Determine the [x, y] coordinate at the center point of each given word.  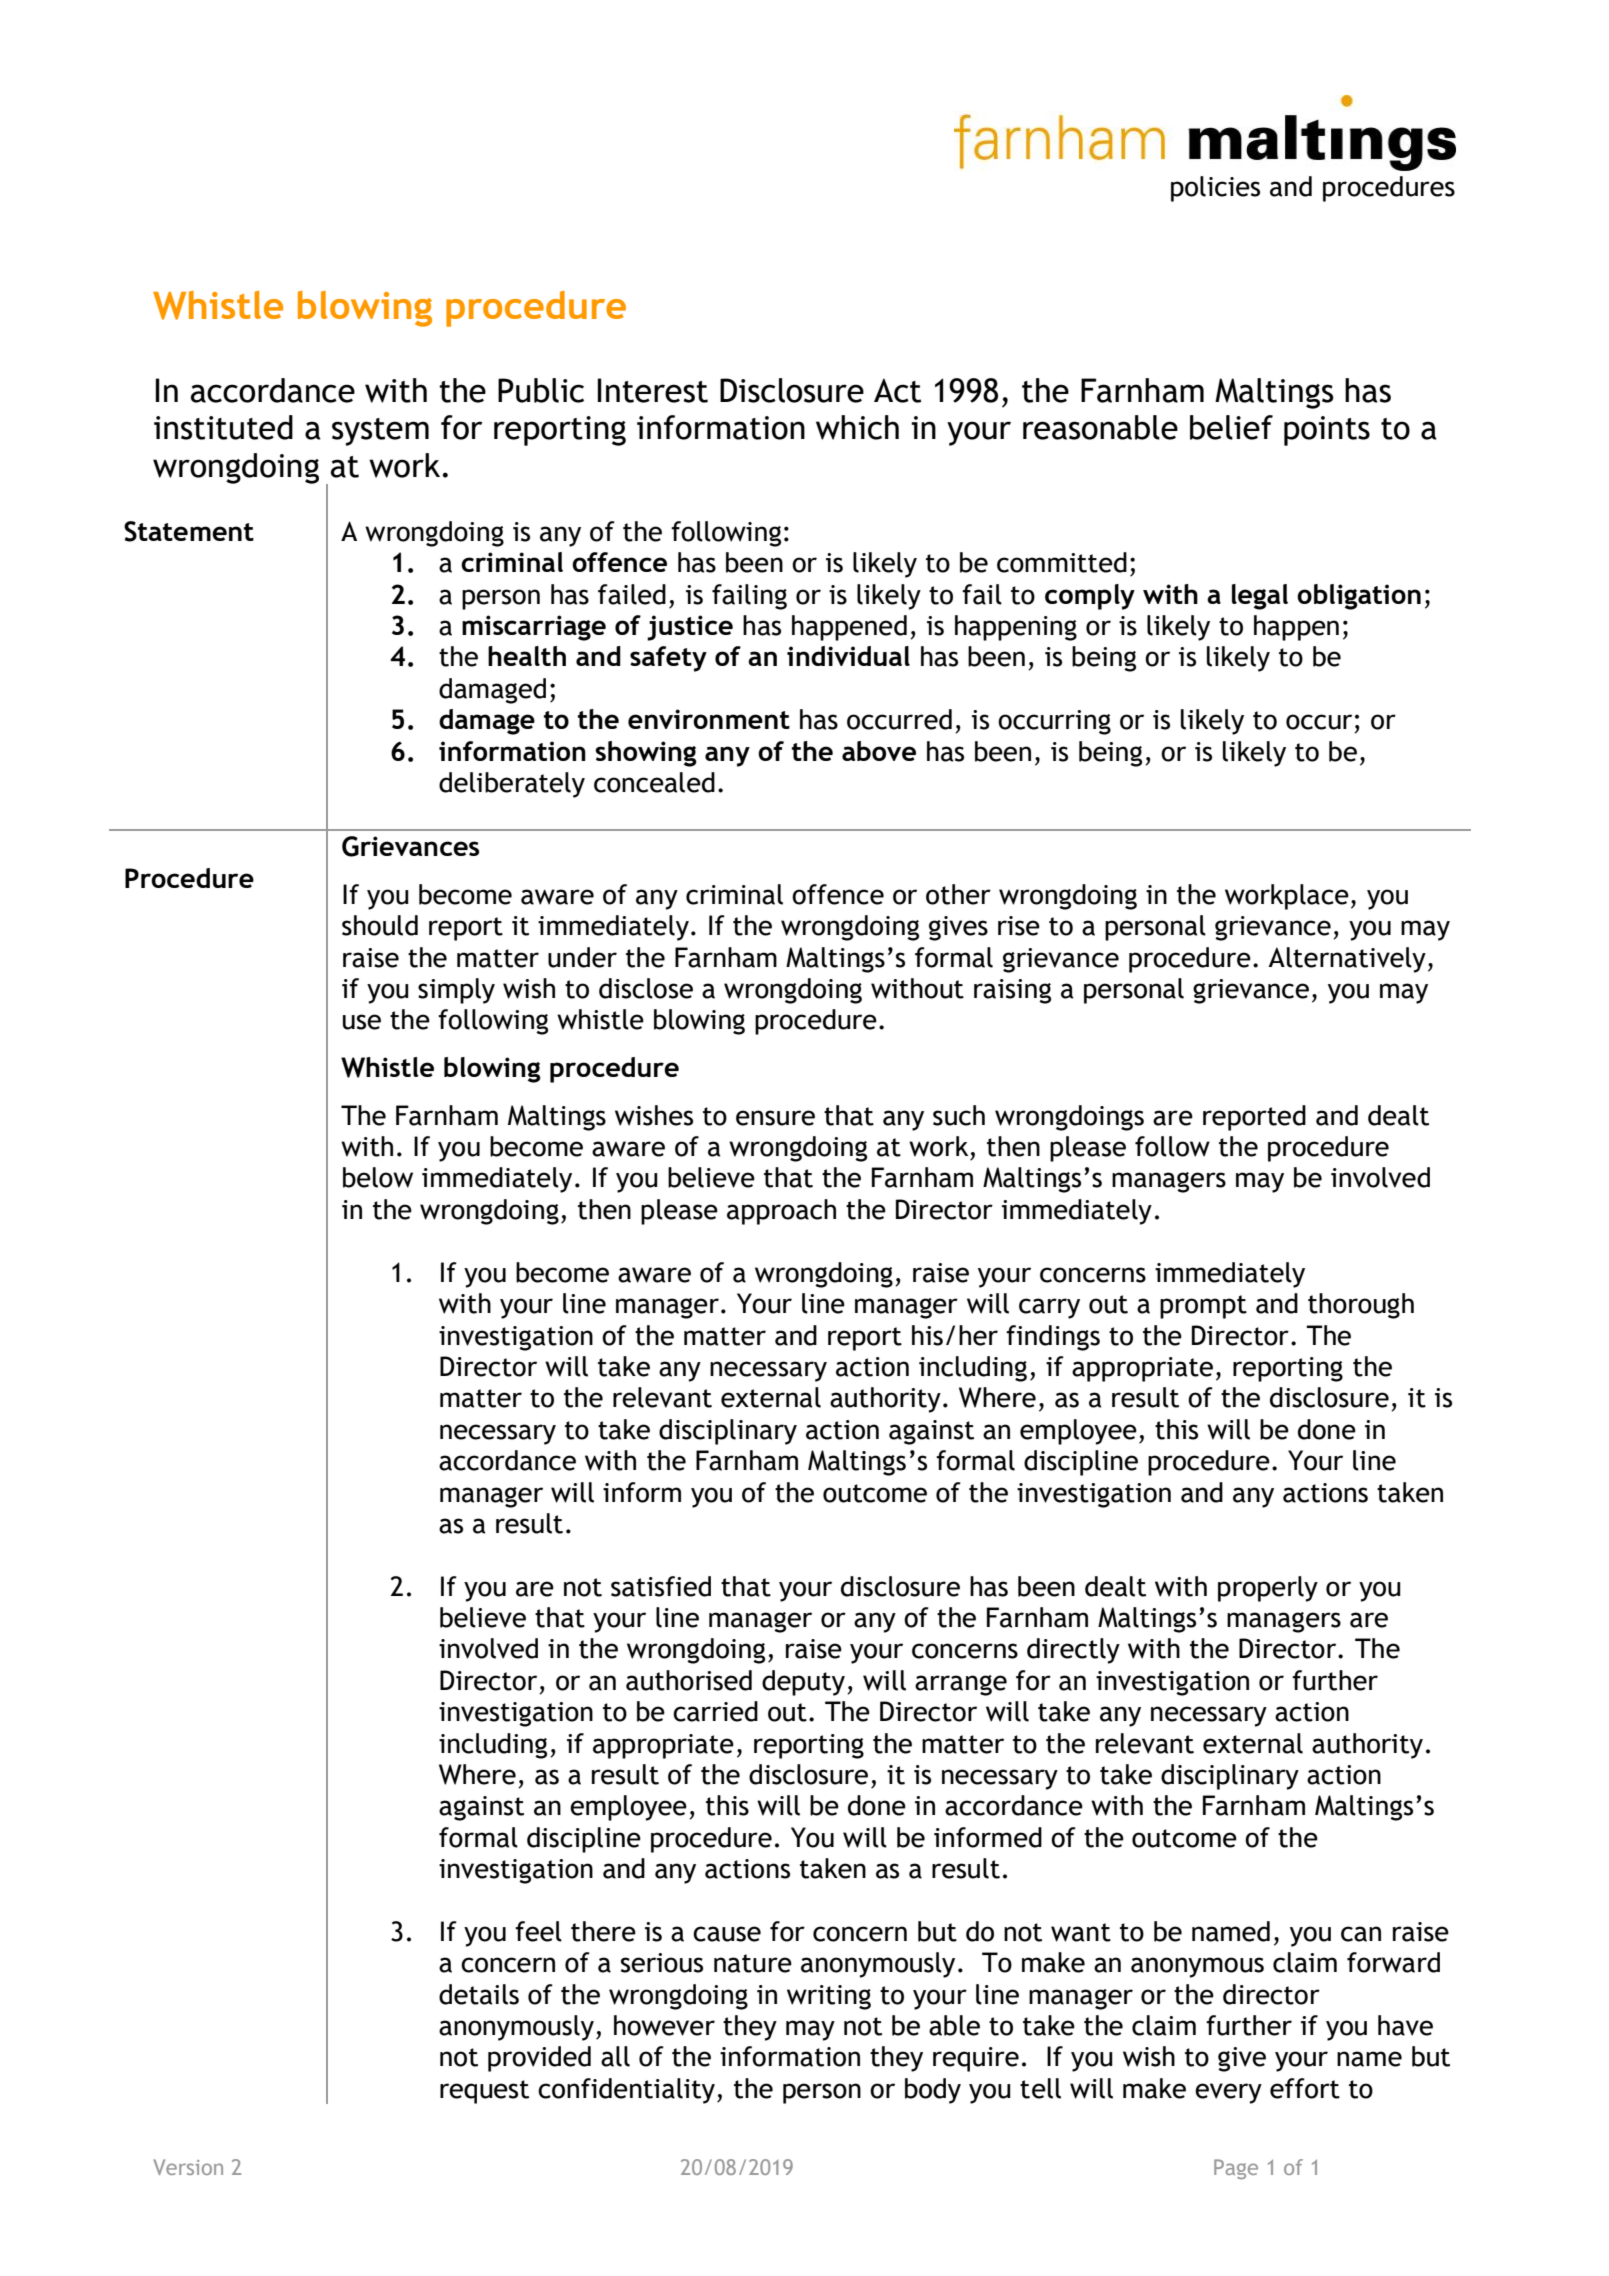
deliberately [512, 785]
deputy [803, 1683]
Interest [653, 390]
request [484, 2092]
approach [781, 1212]
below [378, 1177]
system [380, 432]
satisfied [661, 1586]
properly [1268, 1589]
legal [1260, 597]
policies [1215, 189]
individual [848, 656]
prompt [1203, 1307]
